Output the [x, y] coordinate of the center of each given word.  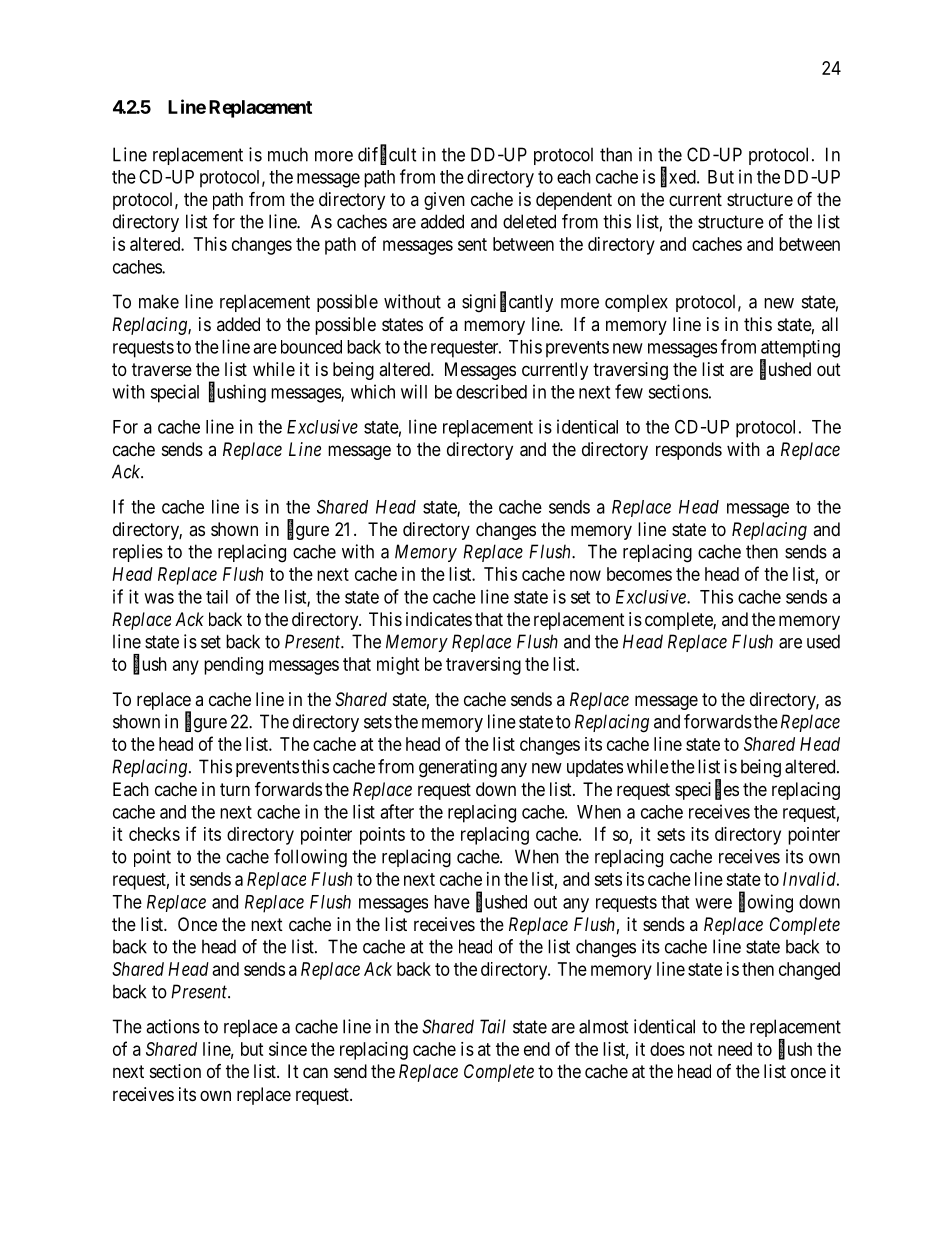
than [616, 154]
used [823, 641]
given [444, 201]
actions [173, 1026]
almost [603, 1026]
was [159, 598]
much [288, 154]
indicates [439, 619]
